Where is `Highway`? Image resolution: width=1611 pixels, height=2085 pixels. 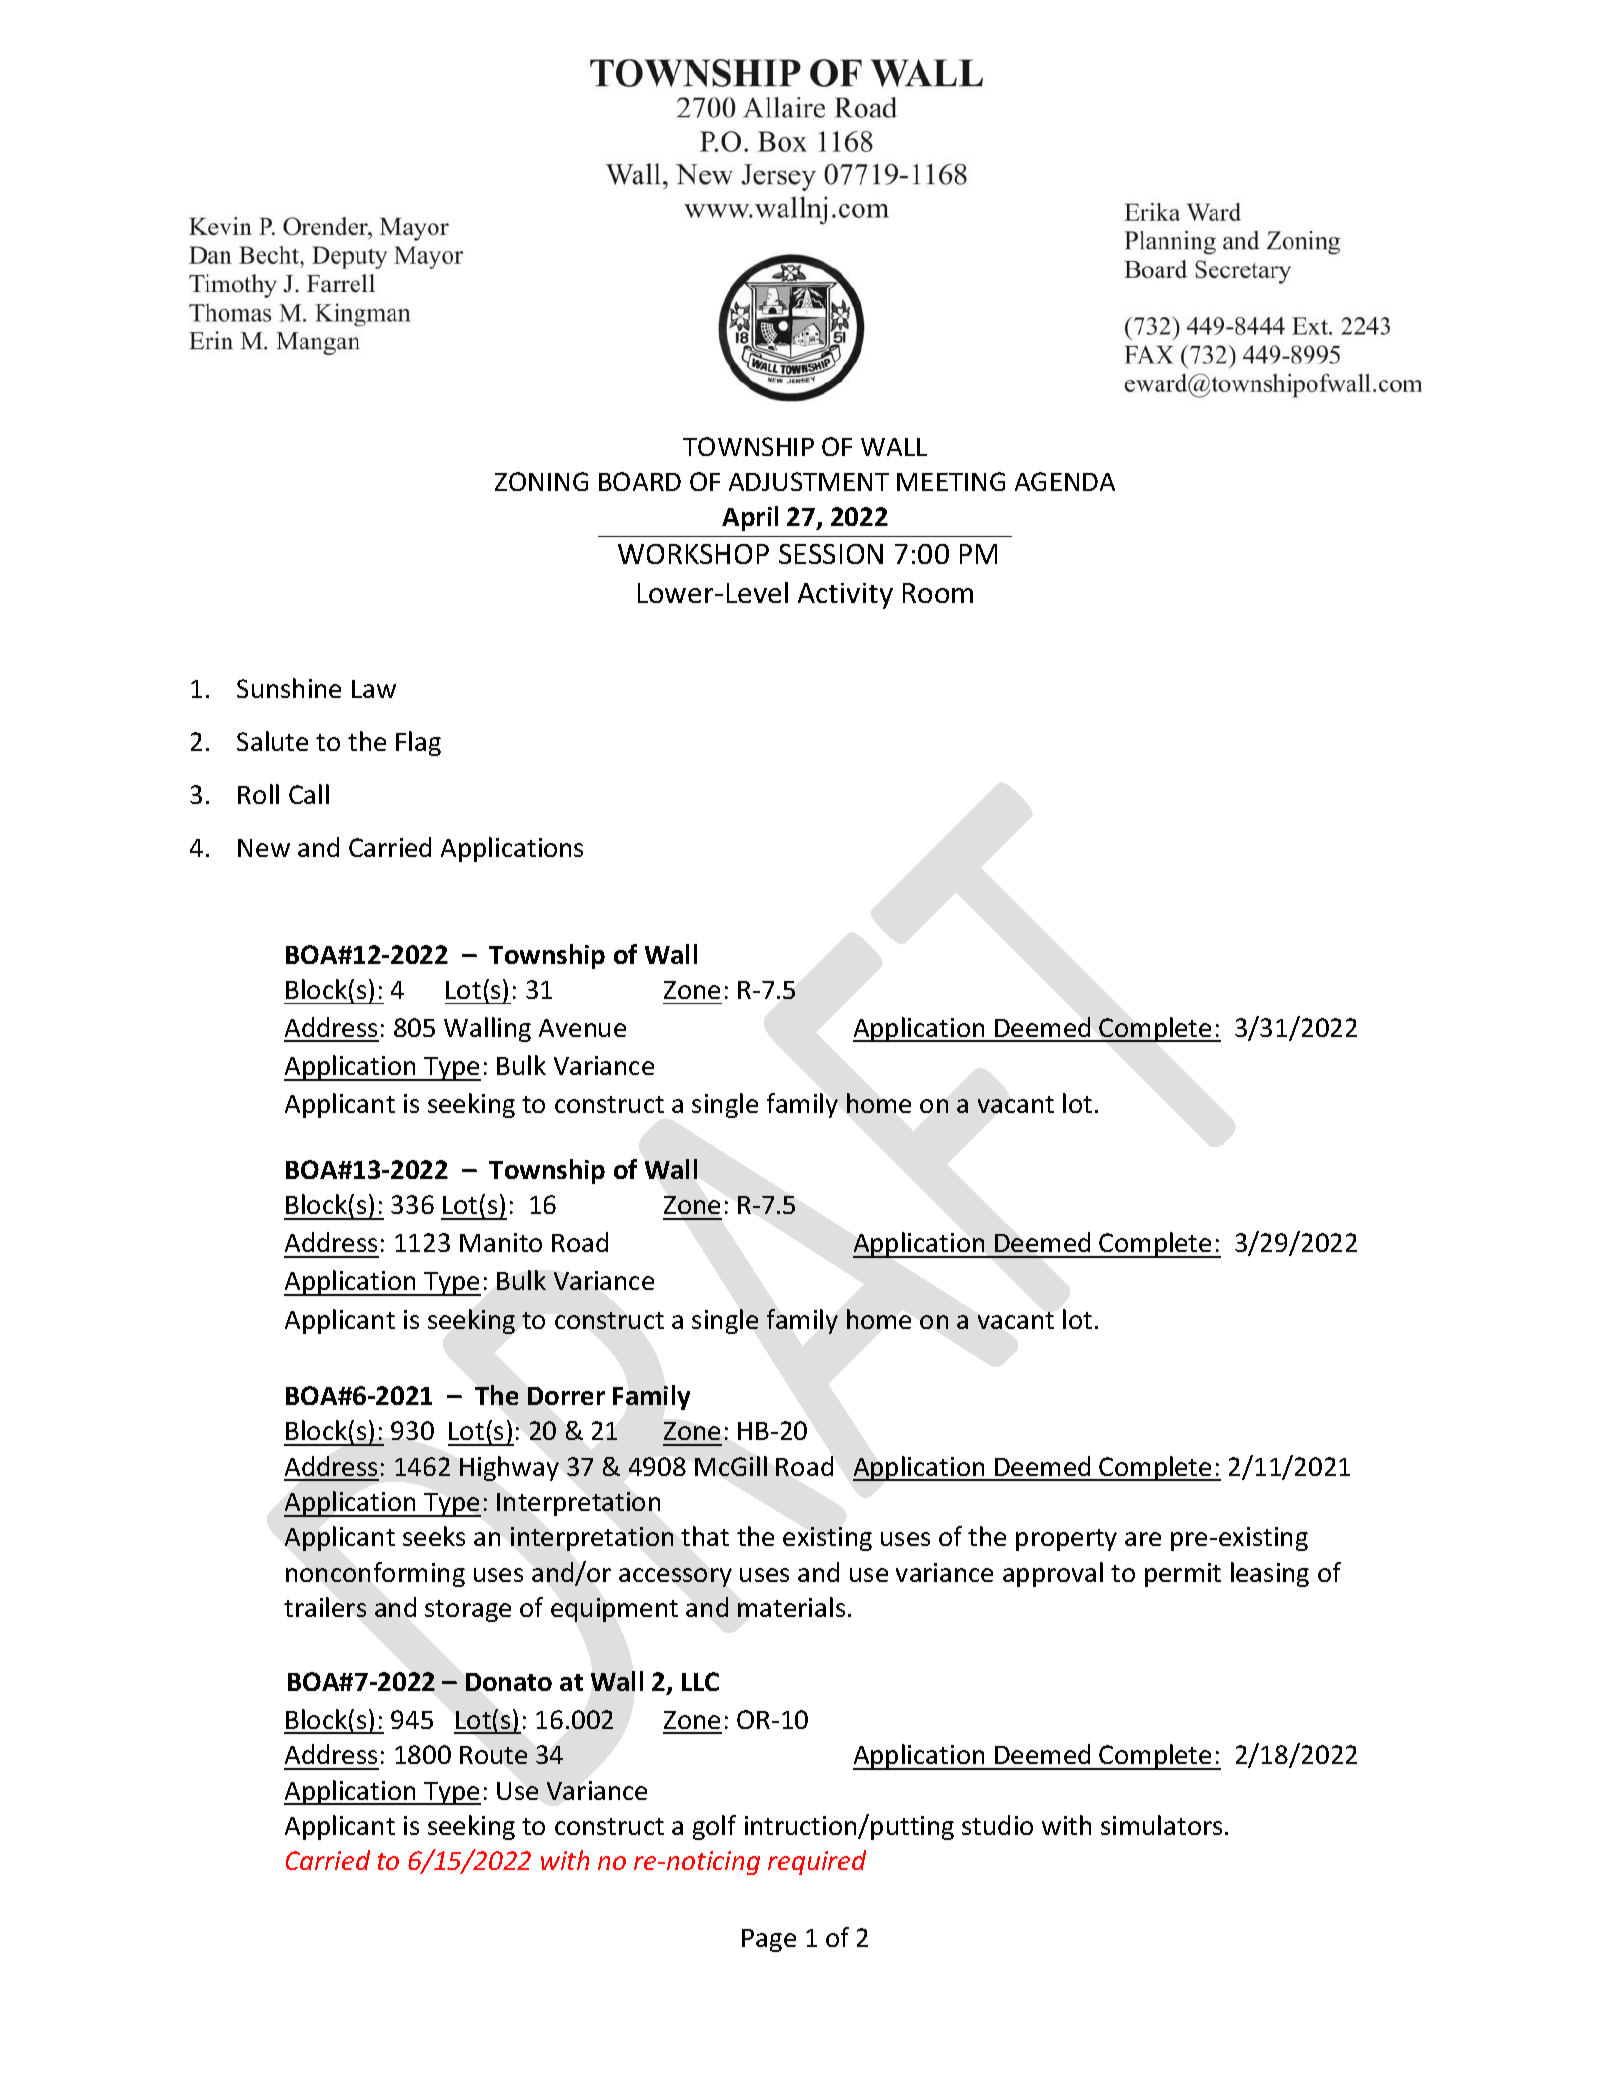 Highway is located at coordinates (509, 1468).
